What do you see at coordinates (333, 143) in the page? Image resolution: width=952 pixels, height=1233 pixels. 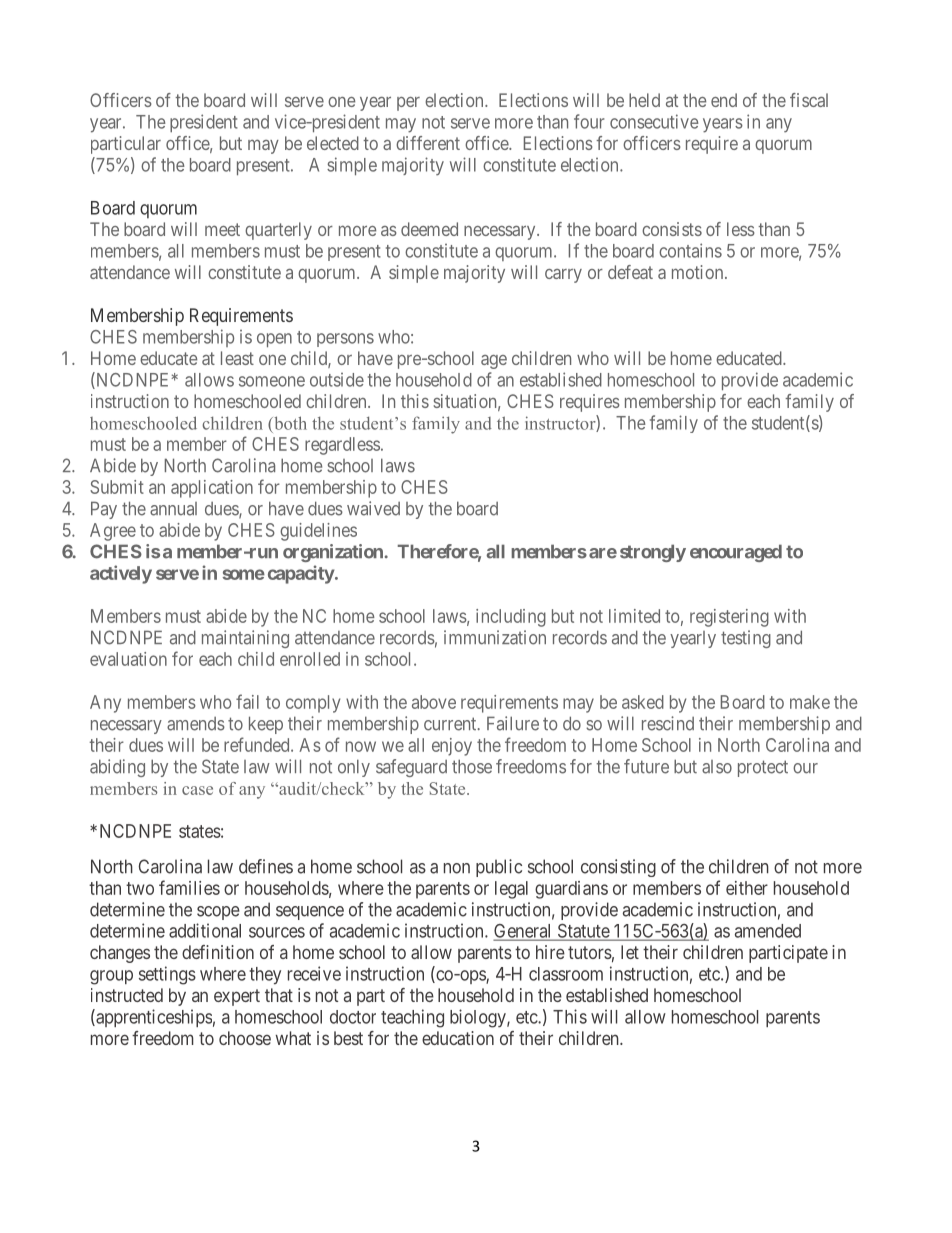 I see `elected` at bounding box center [333, 143].
